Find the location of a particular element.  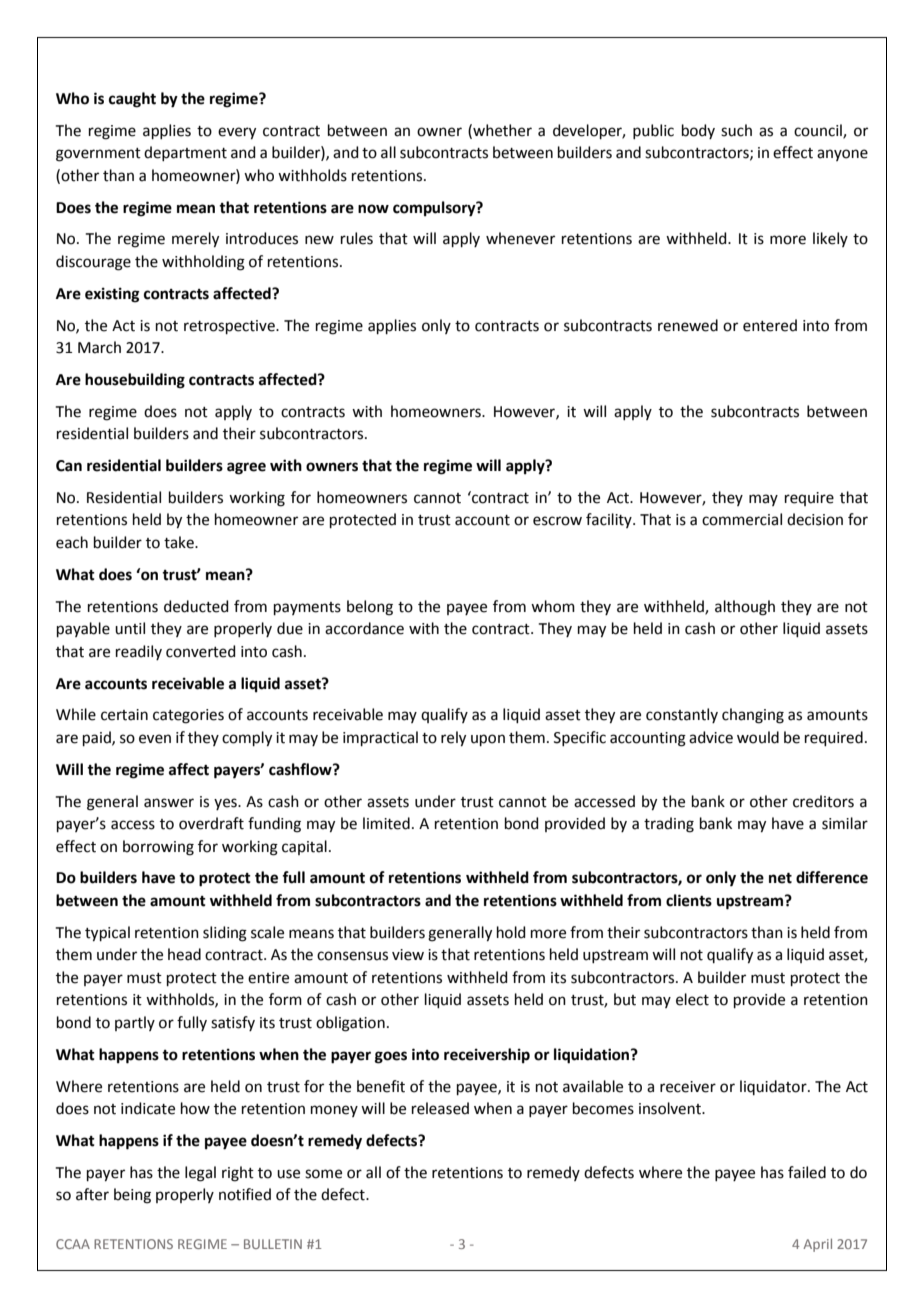

released is located at coordinates (440, 1108).
